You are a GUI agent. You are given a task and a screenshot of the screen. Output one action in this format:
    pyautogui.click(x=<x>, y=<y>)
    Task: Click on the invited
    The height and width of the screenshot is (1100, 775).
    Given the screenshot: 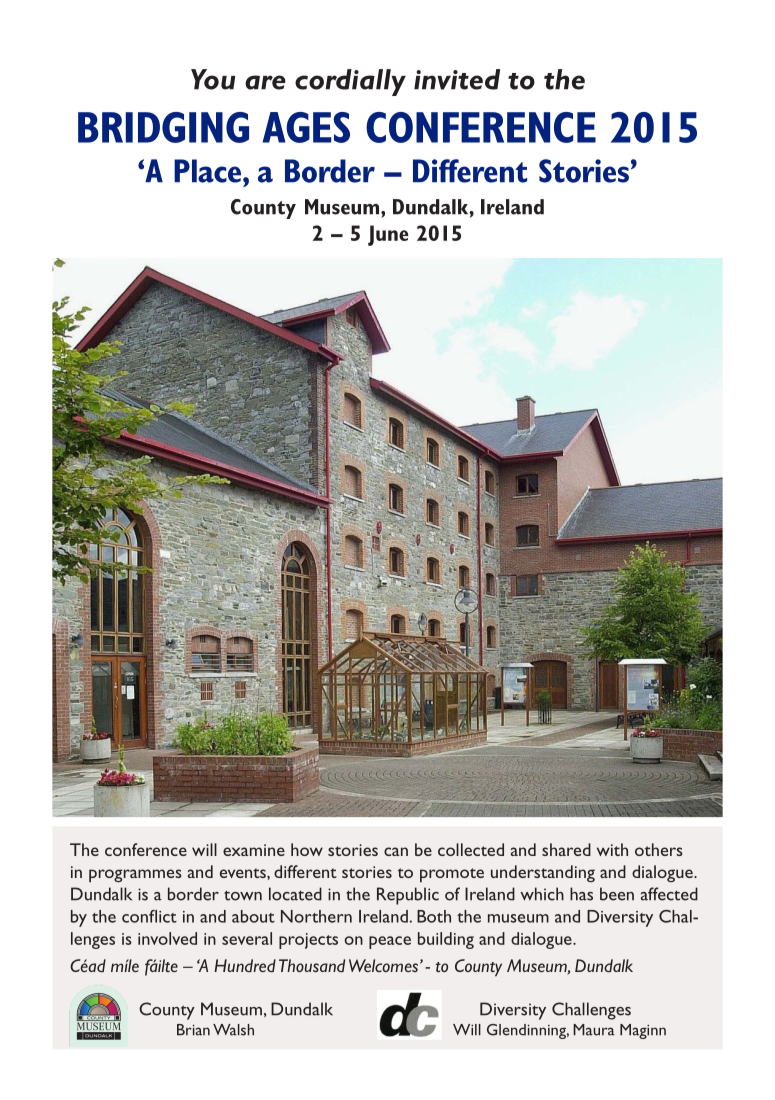 What is the action you would take?
    pyautogui.click(x=457, y=79)
